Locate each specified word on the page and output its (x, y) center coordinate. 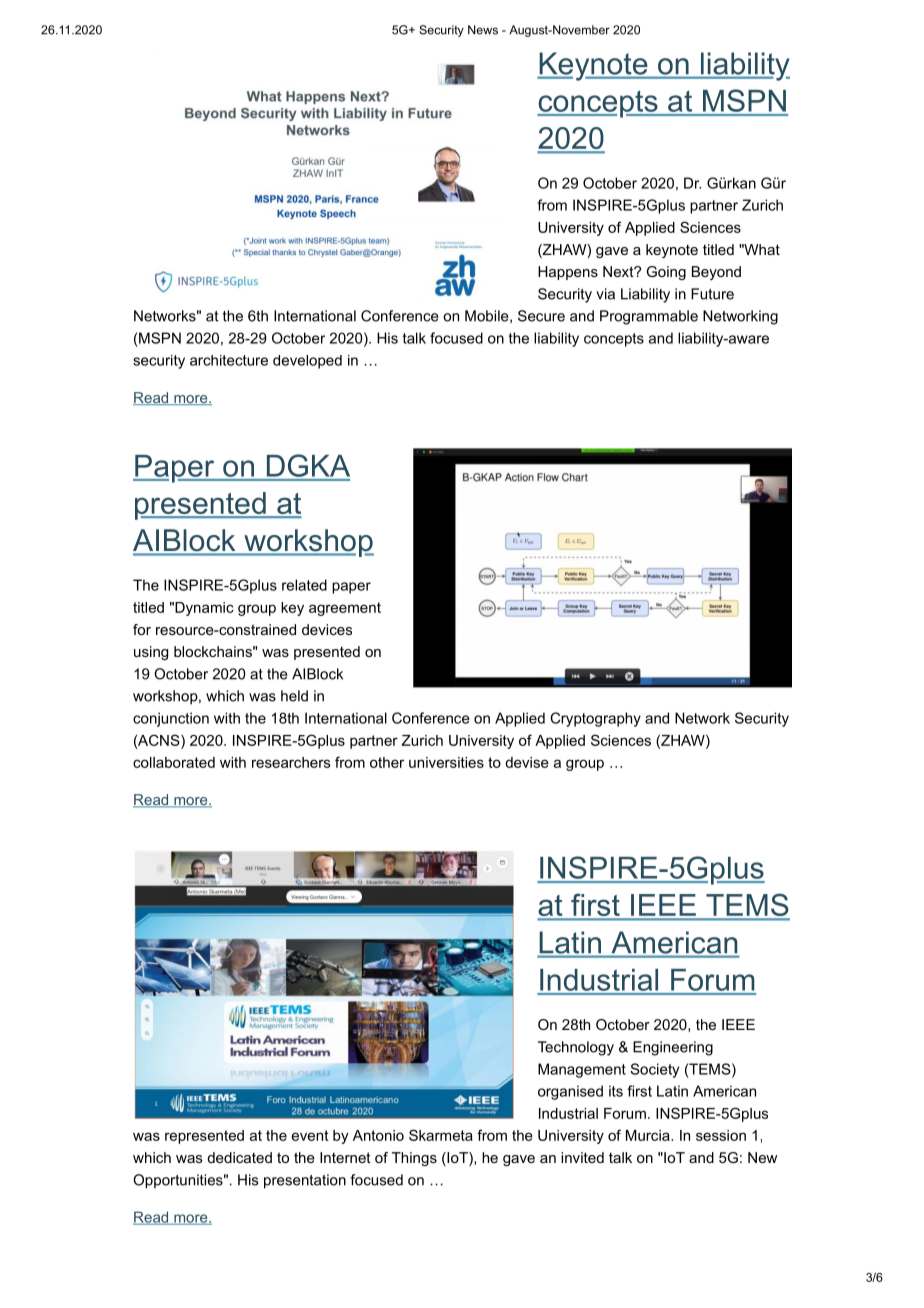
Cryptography (595, 719)
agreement (345, 609)
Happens (568, 273)
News (483, 30)
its (616, 1091)
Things (414, 1159)
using (151, 653)
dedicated (239, 1157)
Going (666, 273)
